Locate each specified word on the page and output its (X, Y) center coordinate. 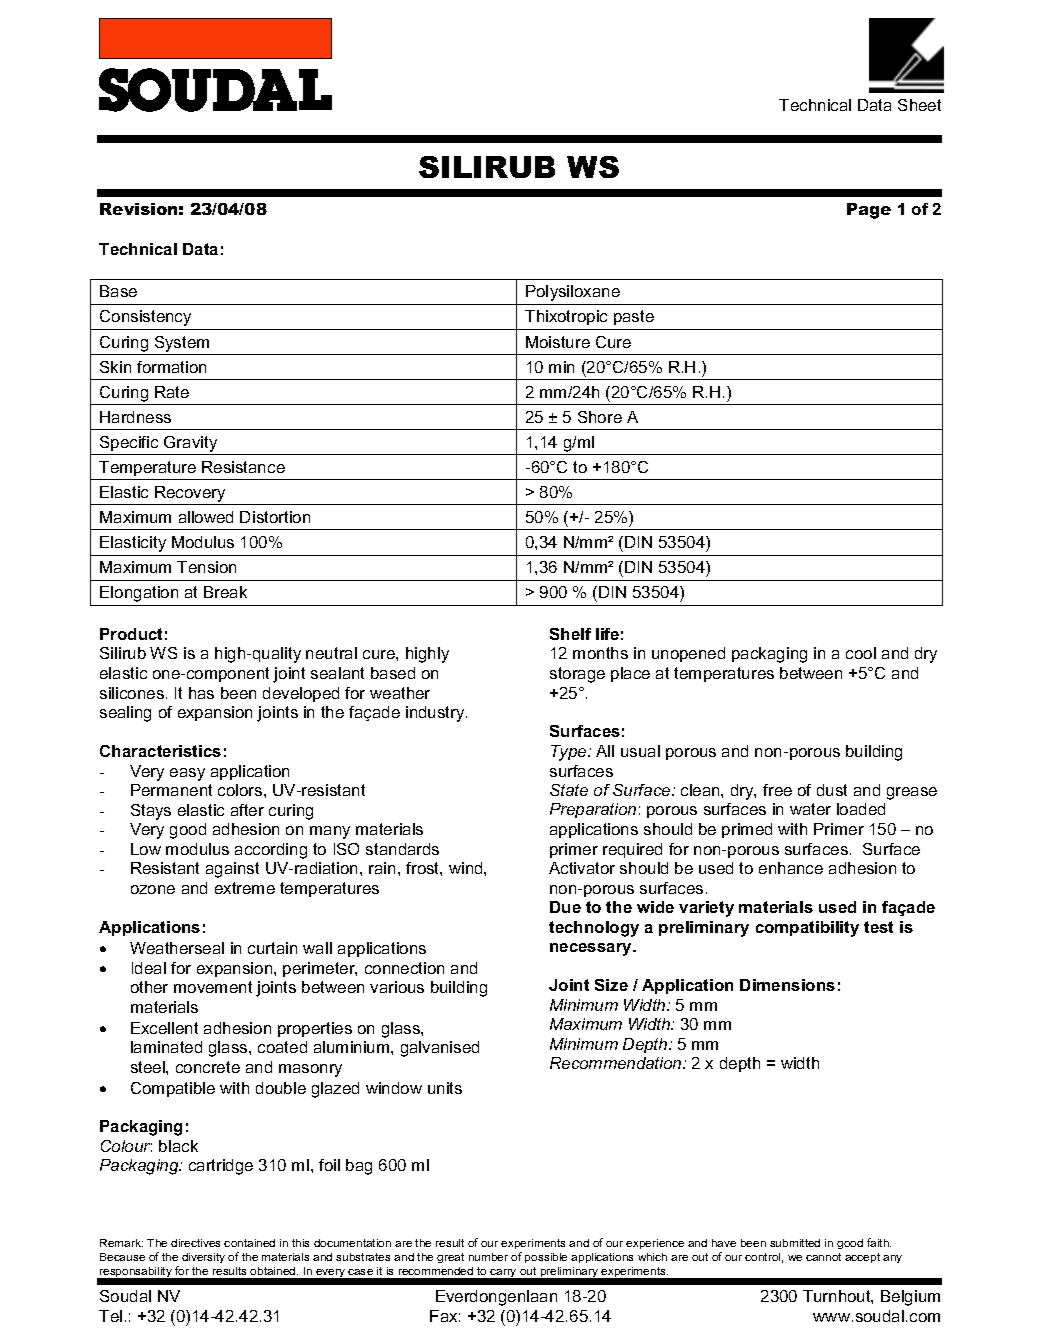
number (488, 1257)
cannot (823, 1257)
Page (869, 211)
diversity (203, 1258)
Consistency (145, 318)
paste (634, 317)
